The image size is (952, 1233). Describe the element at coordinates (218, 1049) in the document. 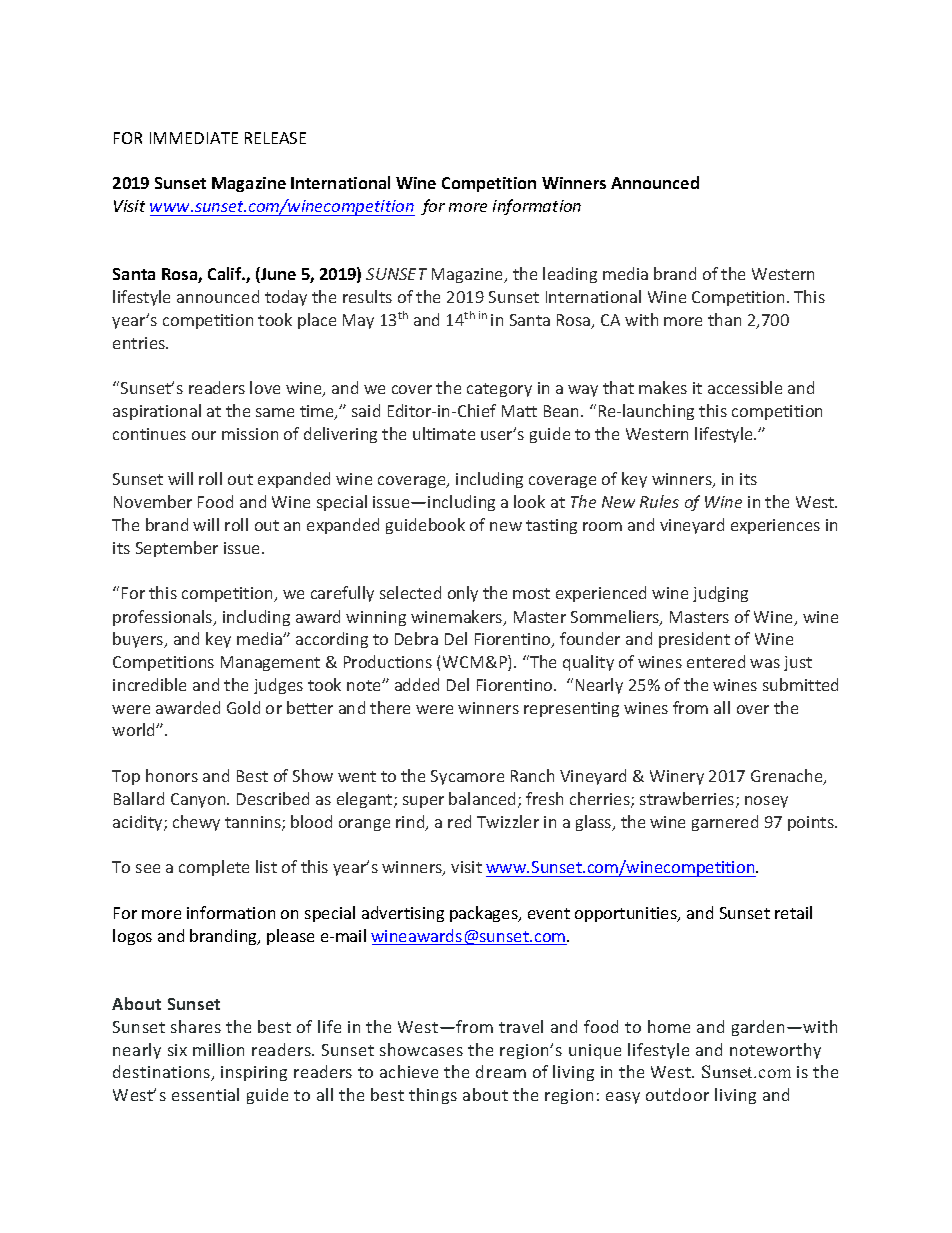

I see `million` at that location.
